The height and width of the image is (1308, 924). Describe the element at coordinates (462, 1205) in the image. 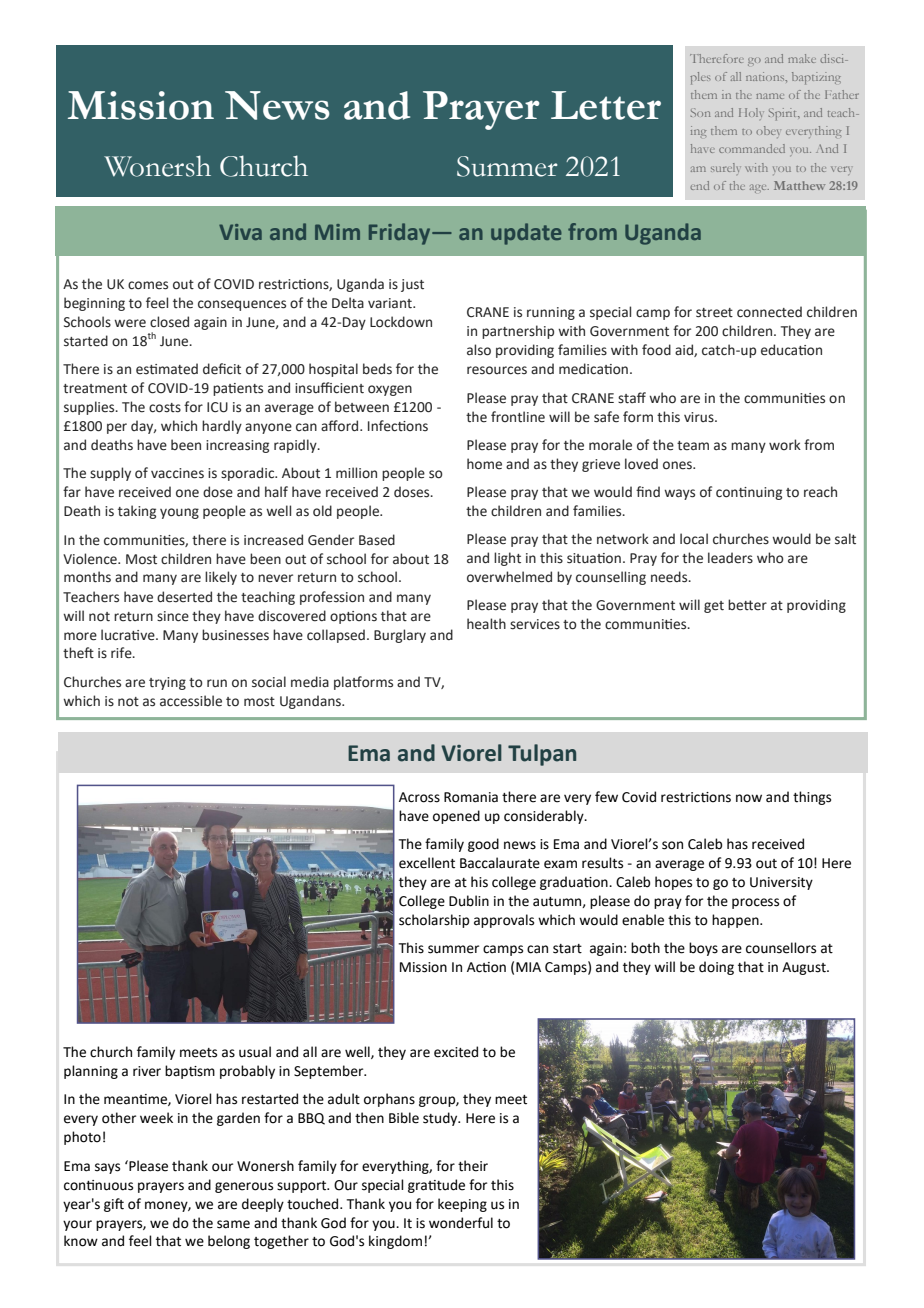

I see `keeping` at that location.
